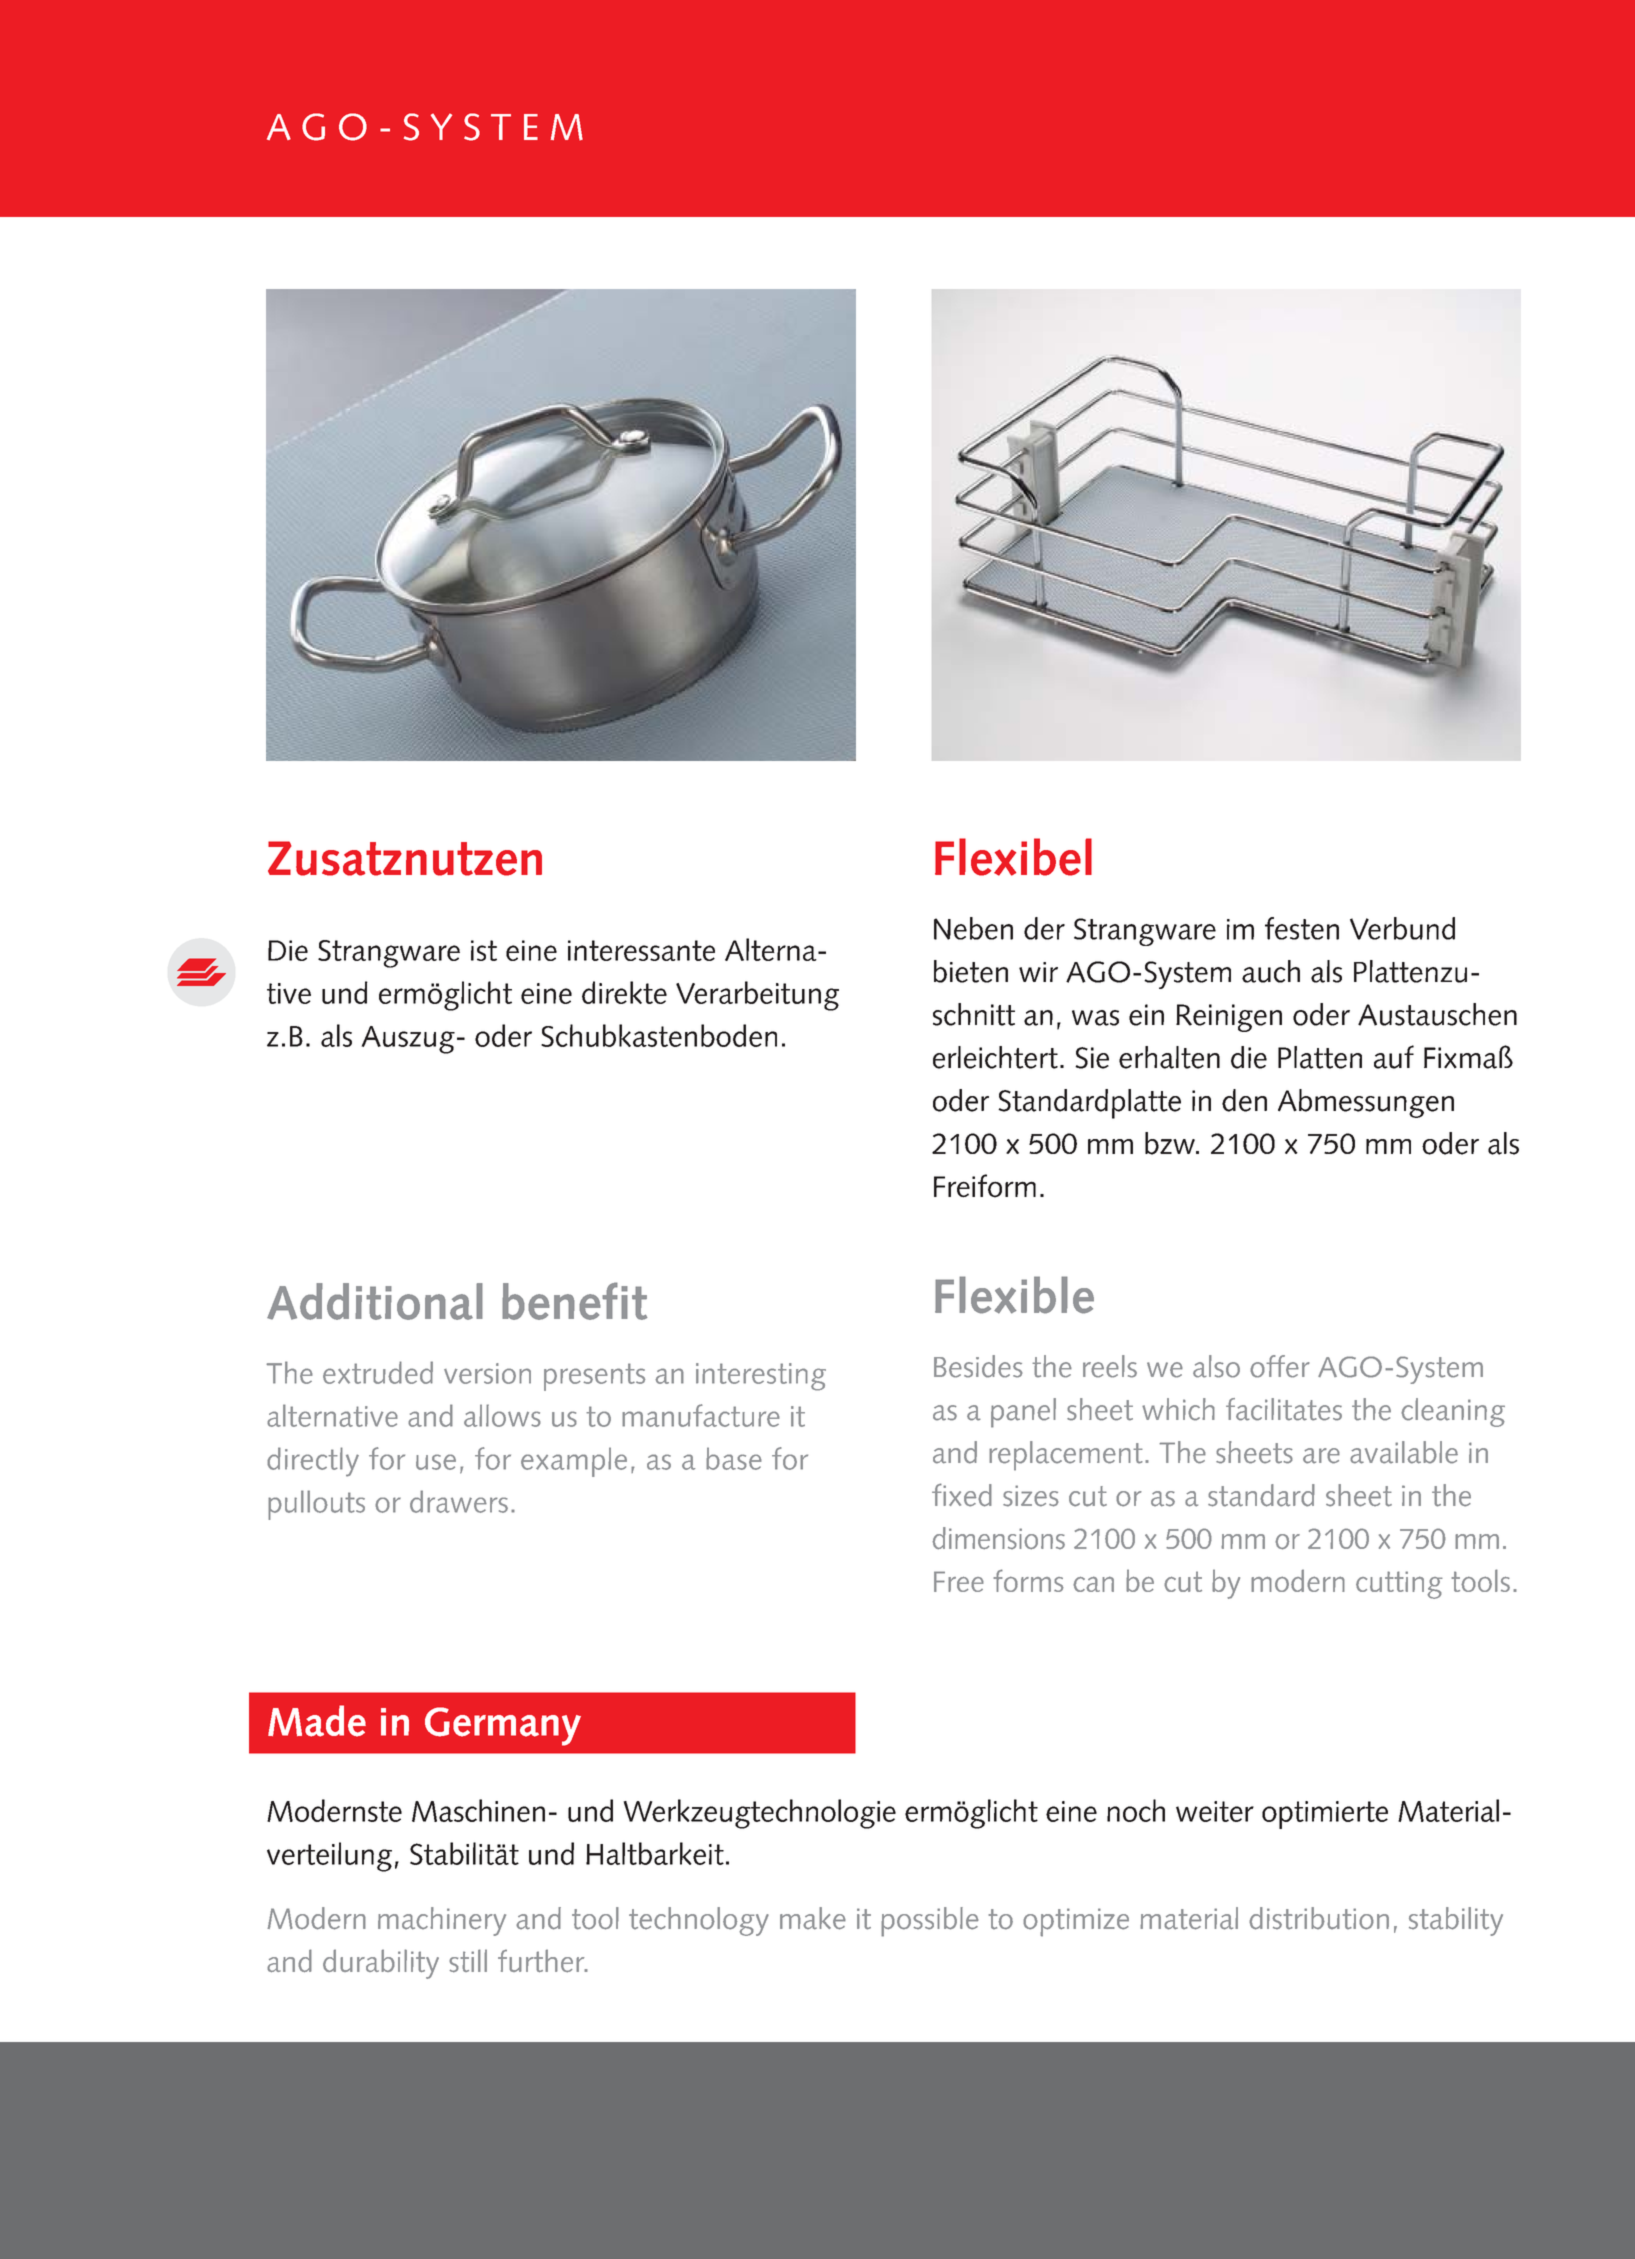 This document has width=1635, height=2259. I want to click on Germany, so click(503, 1726).
